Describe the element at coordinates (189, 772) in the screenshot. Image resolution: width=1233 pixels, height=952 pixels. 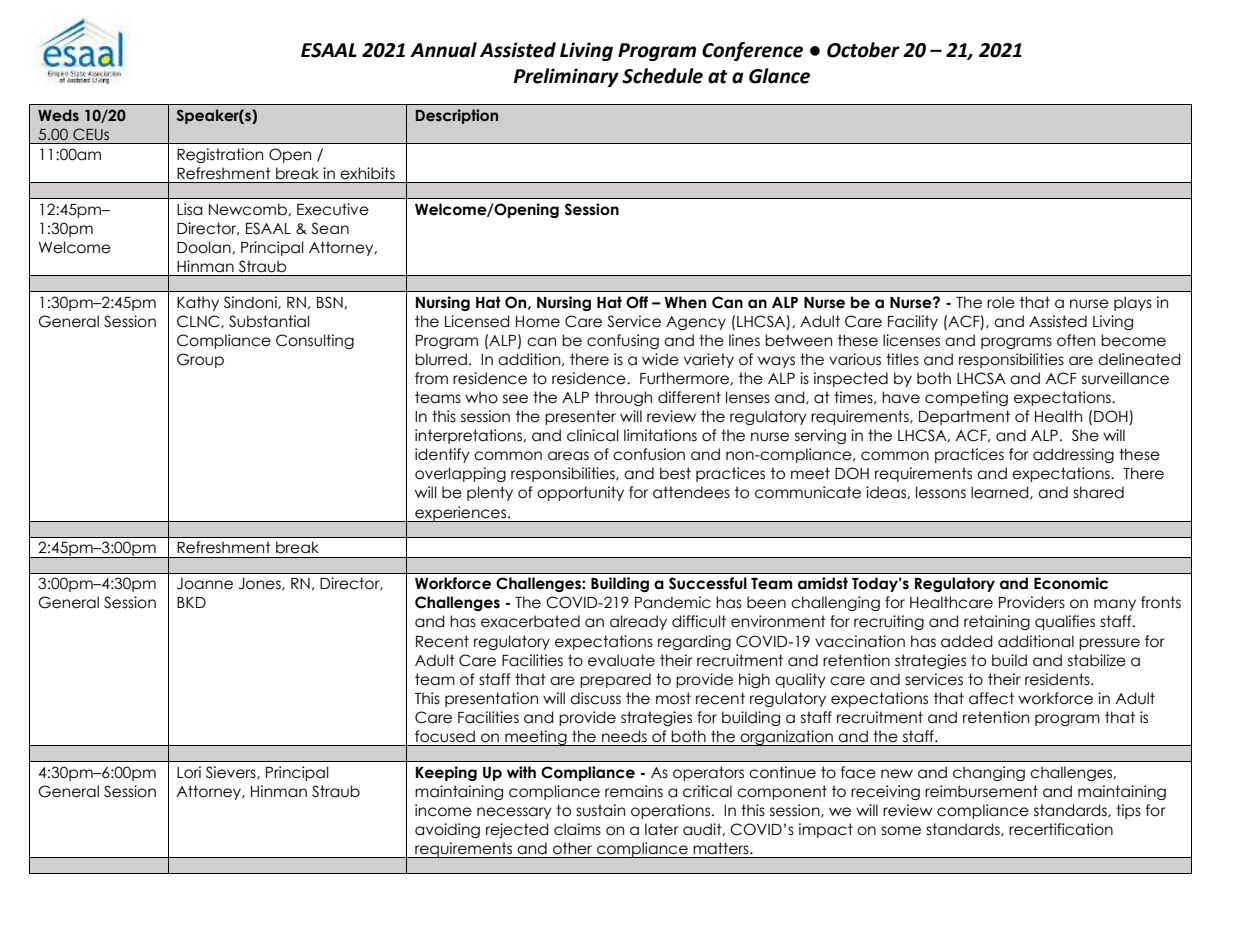
I see `Lori` at that location.
